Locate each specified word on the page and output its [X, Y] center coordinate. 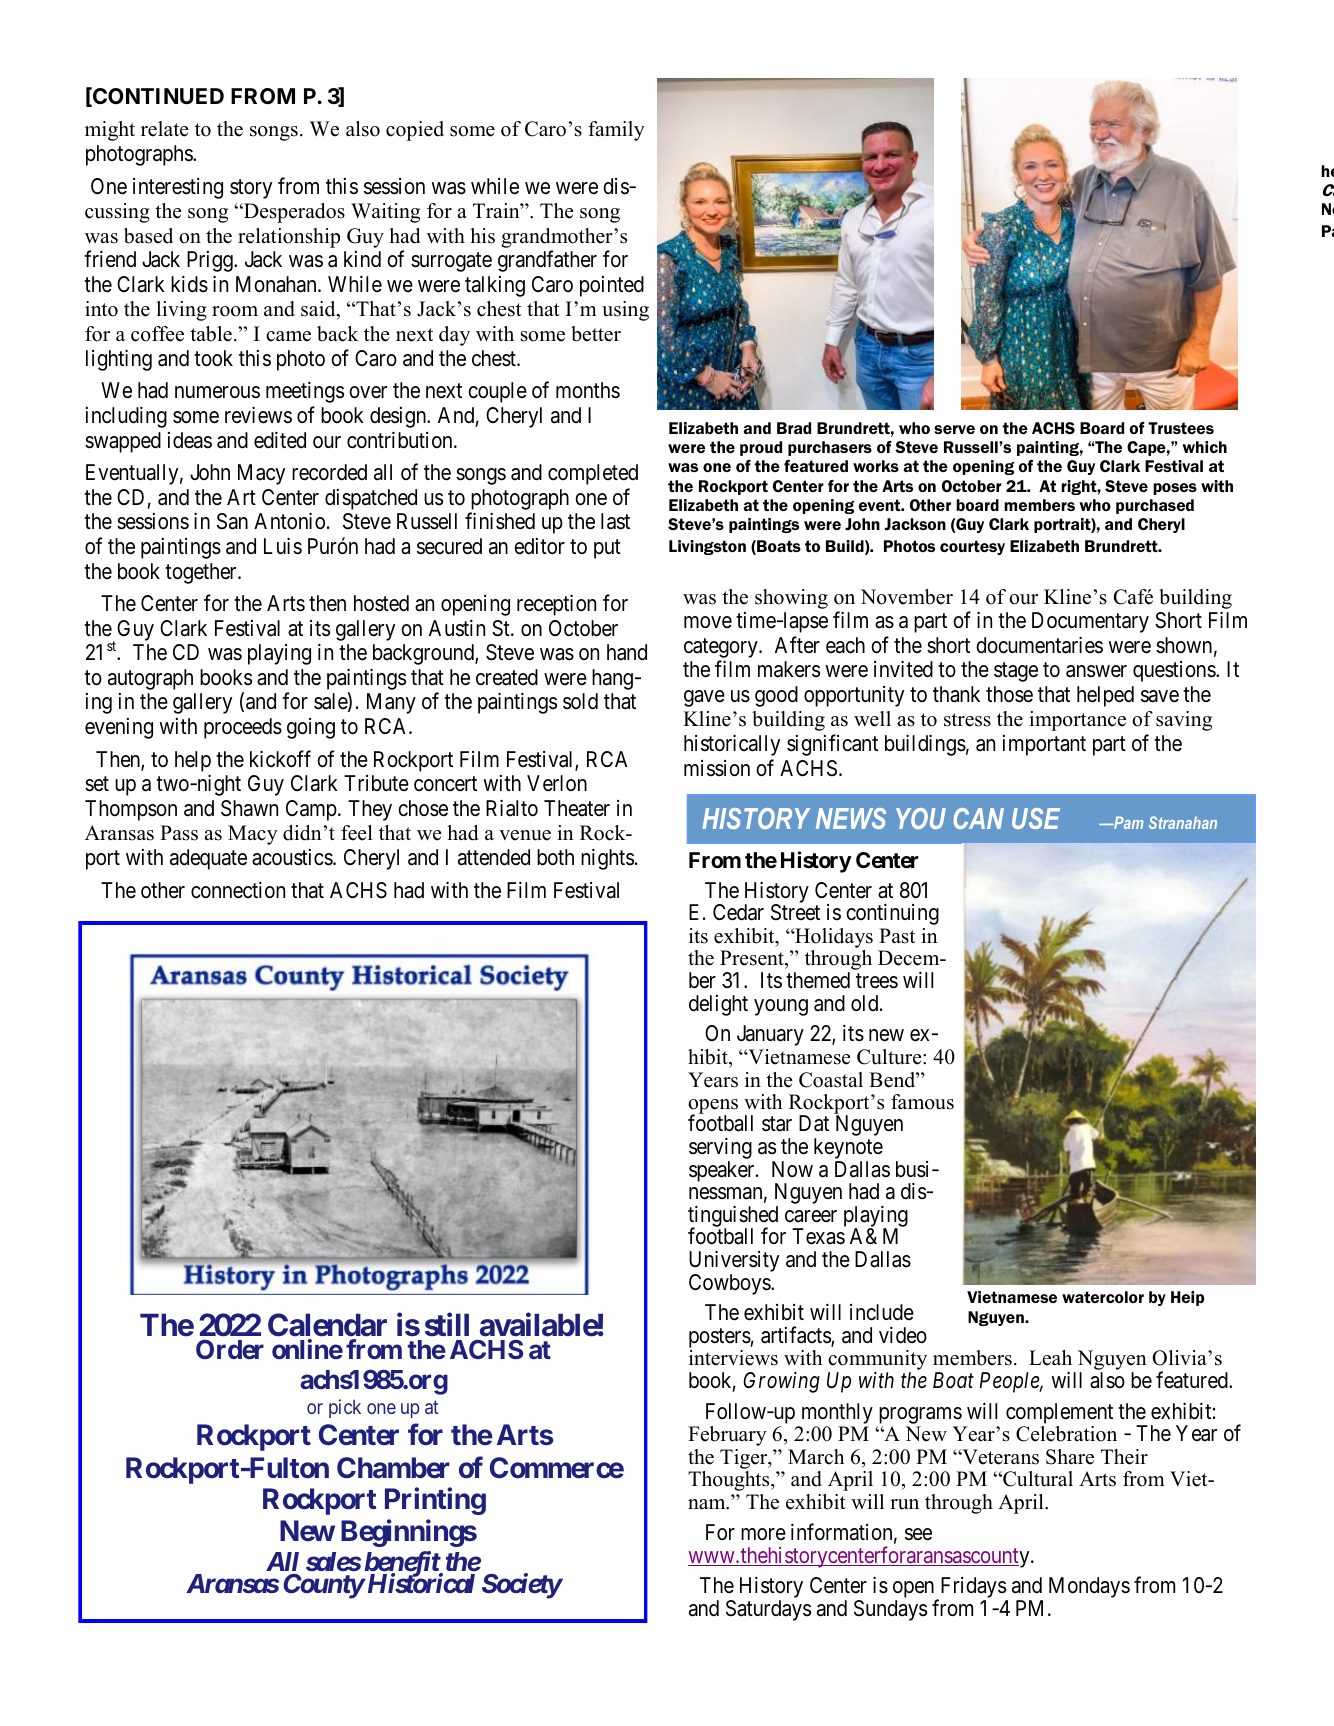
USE [1036, 818]
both [555, 857]
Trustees [1181, 428]
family [616, 131]
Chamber [393, 1468]
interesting [178, 188]
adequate [208, 859]
